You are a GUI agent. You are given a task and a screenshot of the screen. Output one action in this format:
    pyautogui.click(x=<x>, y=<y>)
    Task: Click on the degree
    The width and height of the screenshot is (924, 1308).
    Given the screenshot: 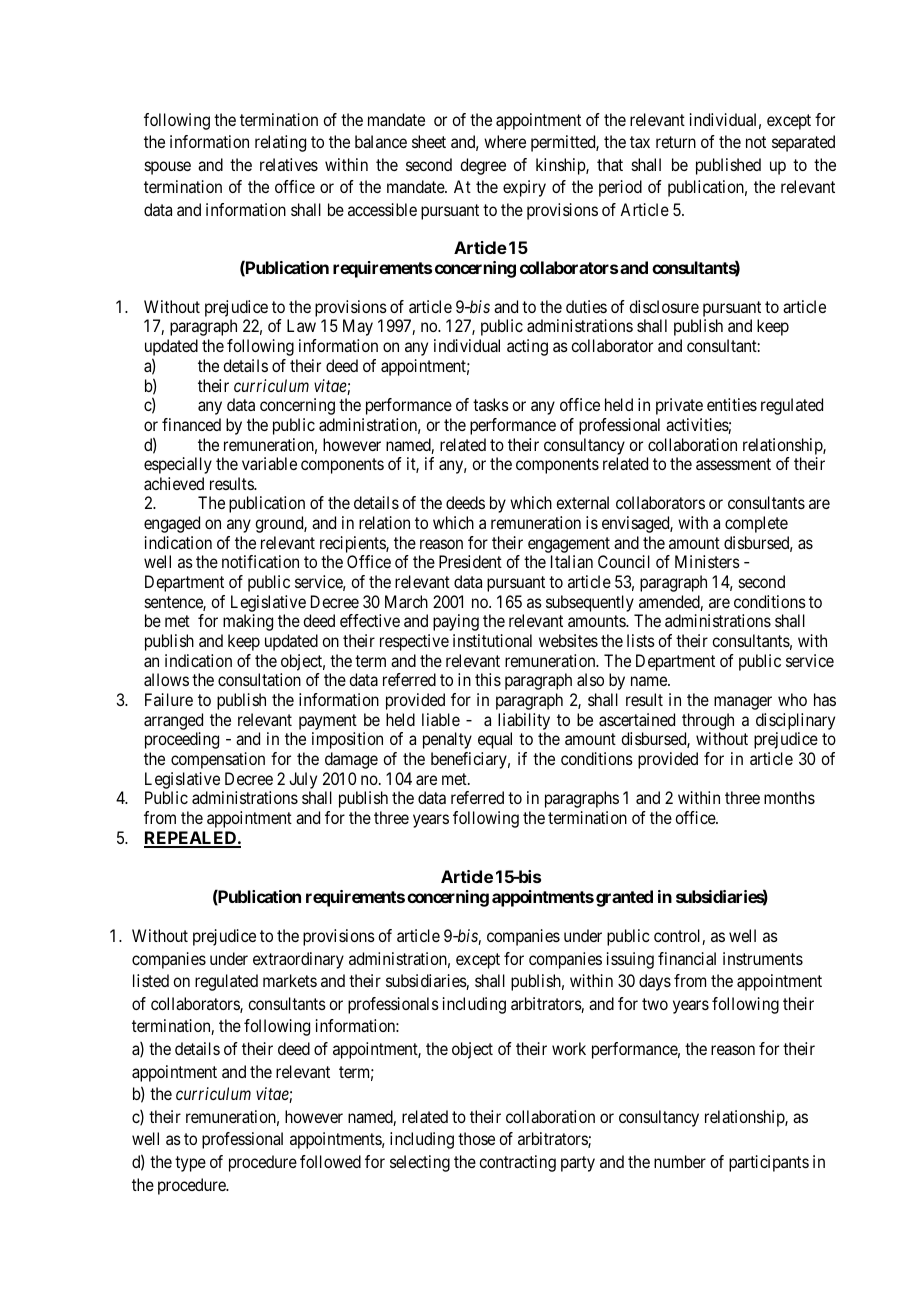 What is the action you would take?
    pyautogui.click(x=483, y=166)
